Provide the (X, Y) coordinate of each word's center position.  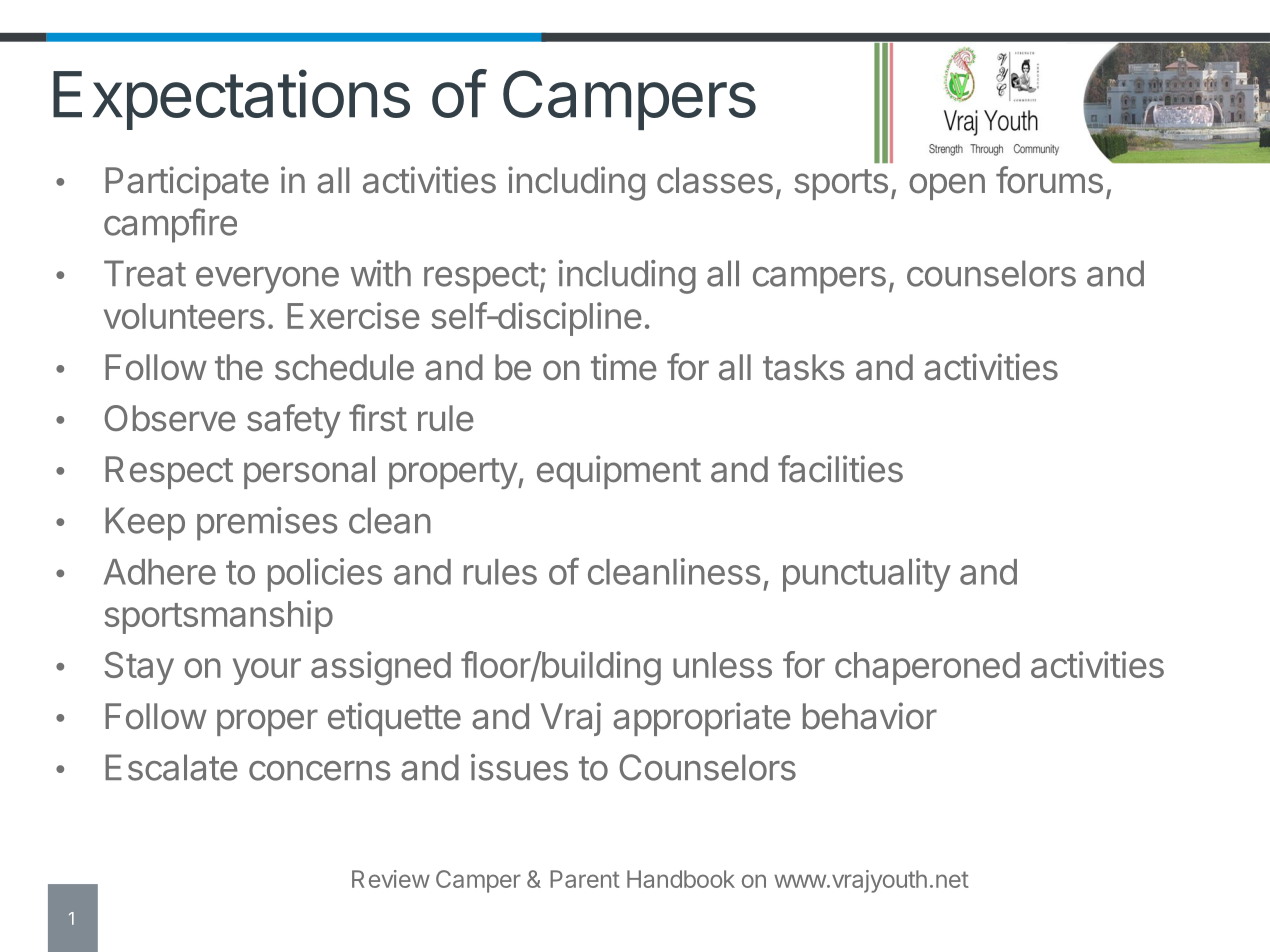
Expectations (231, 99)
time (624, 367)
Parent (585, 879)
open (947, 186)
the (239, 367)
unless (722, 665)
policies (325, 575)
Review (391, 879)
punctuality (867, 575)
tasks (804, 367)
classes (715, 180)
